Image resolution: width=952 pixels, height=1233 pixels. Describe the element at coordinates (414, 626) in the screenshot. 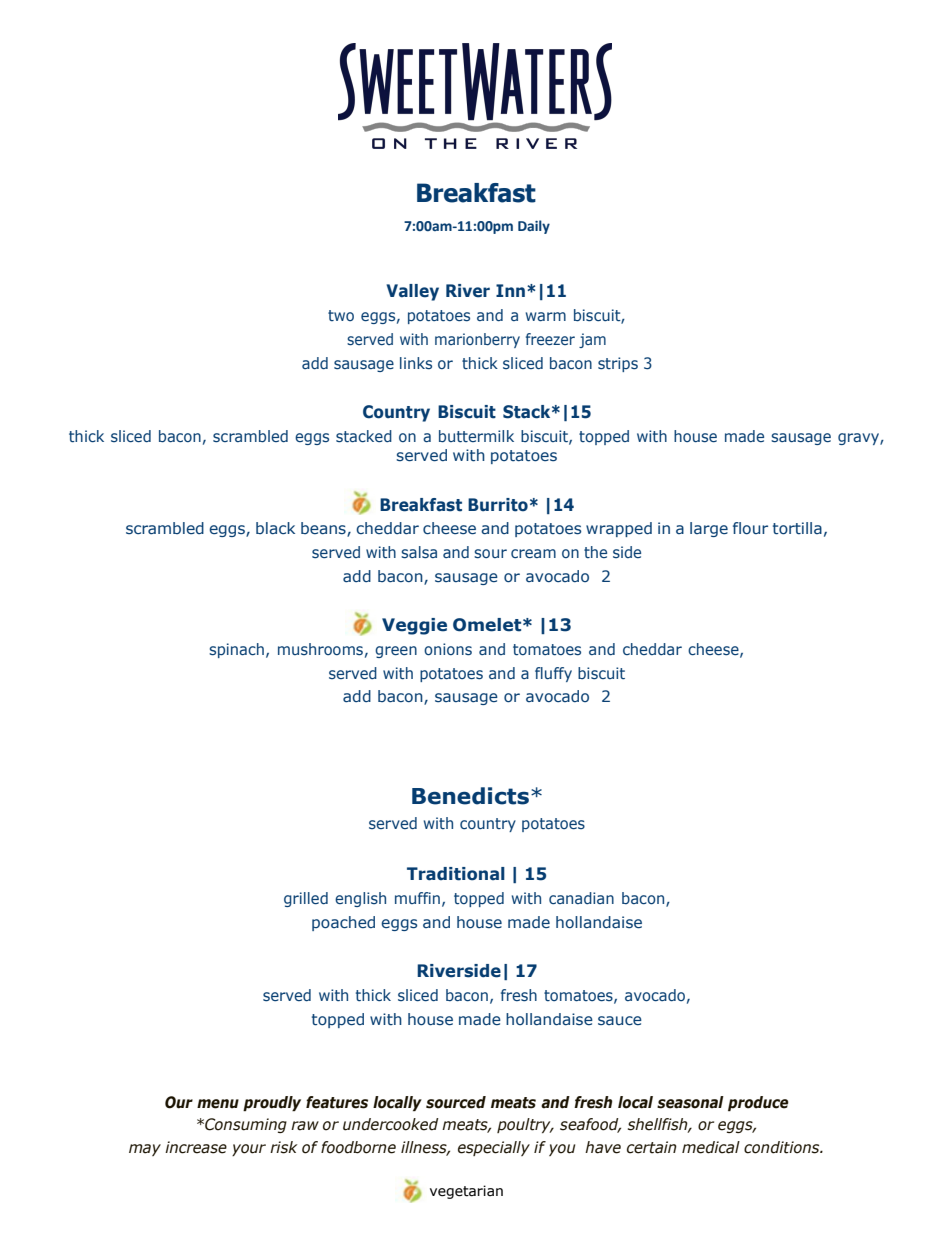

I see `Veggie` at that location.
